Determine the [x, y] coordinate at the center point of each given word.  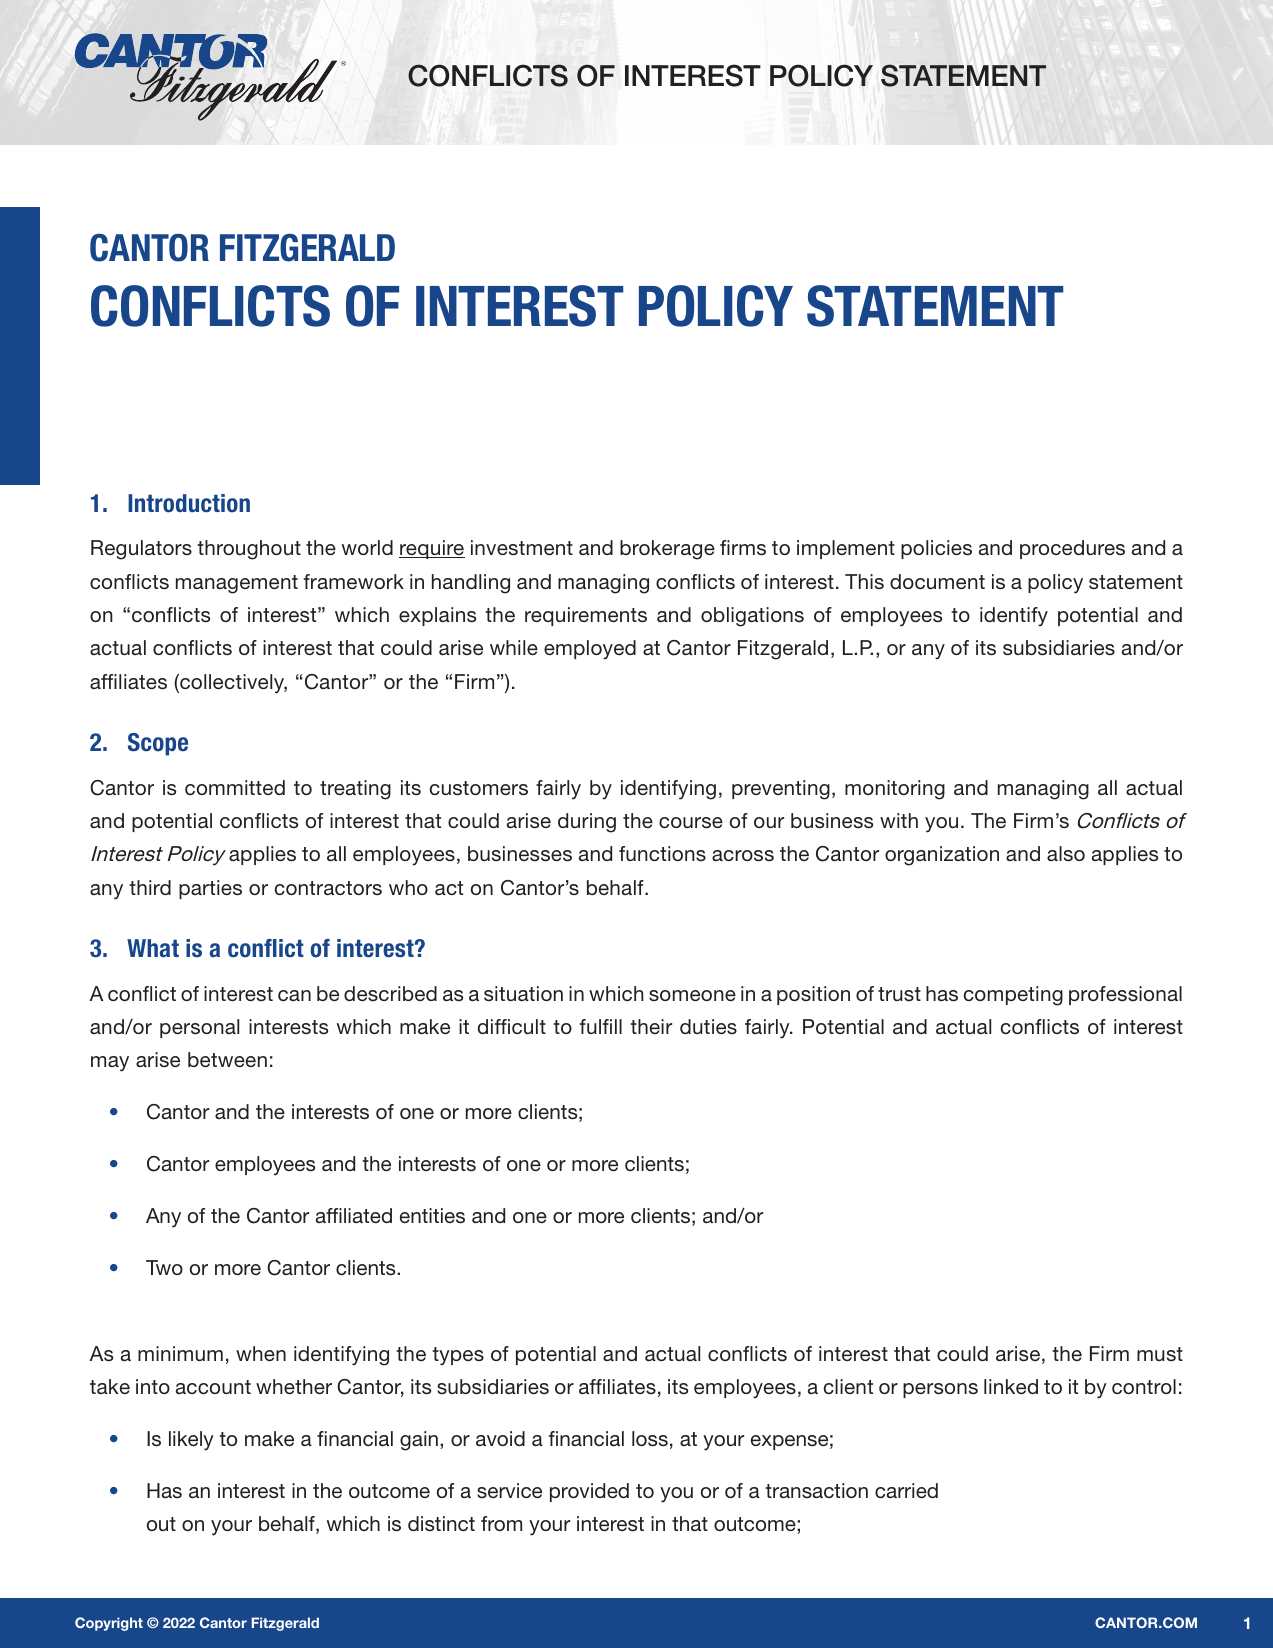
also [1066, 853]
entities [432, 1216]
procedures [1072, 549]
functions [662, 853]
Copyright [109, 1624]
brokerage [667, 550]
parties [210, 889]
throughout [249, 550]
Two [164, 1267]
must [1160, 1354]
